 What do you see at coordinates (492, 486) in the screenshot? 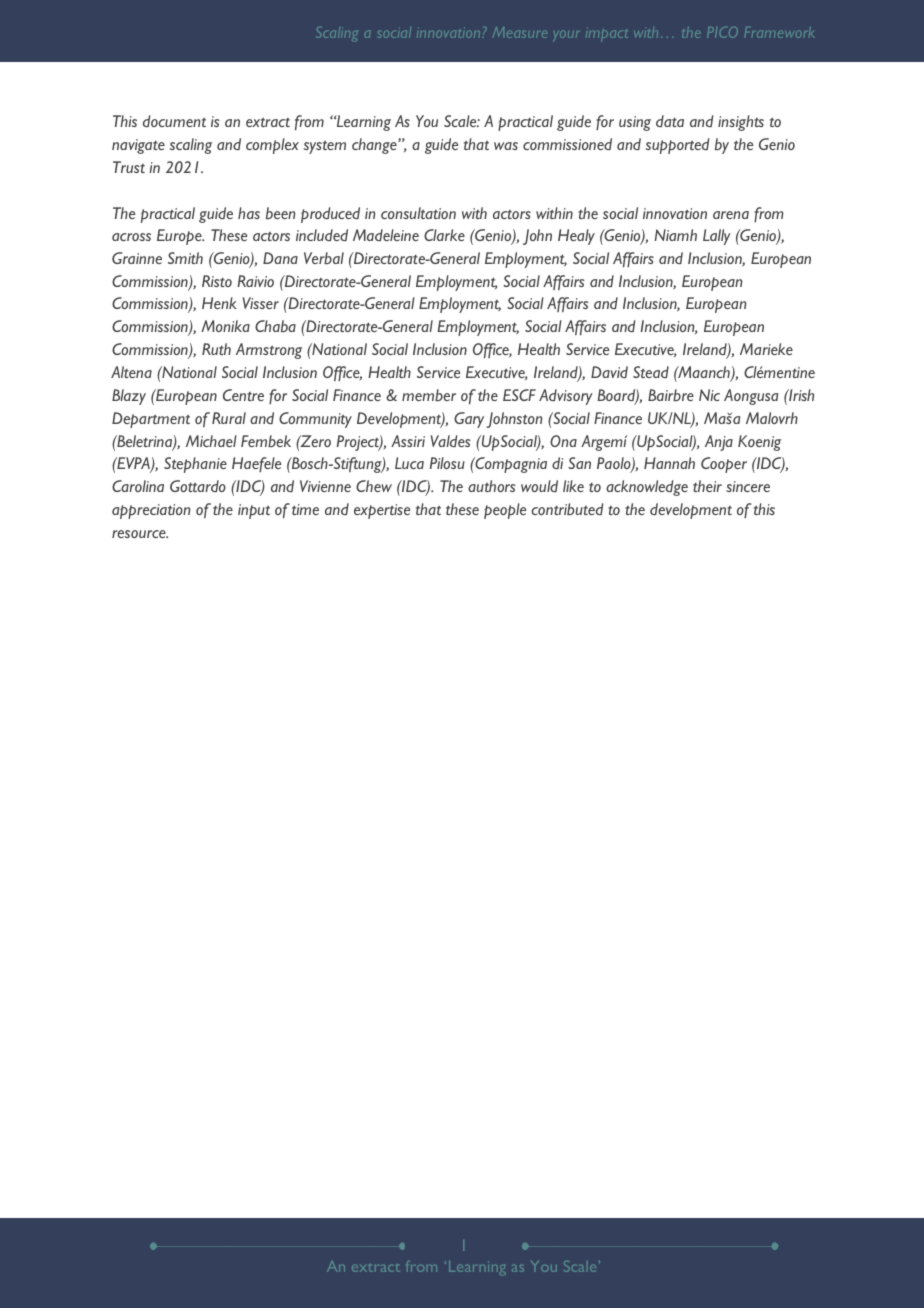
I see `authors` at bounding box center [492, 486].
